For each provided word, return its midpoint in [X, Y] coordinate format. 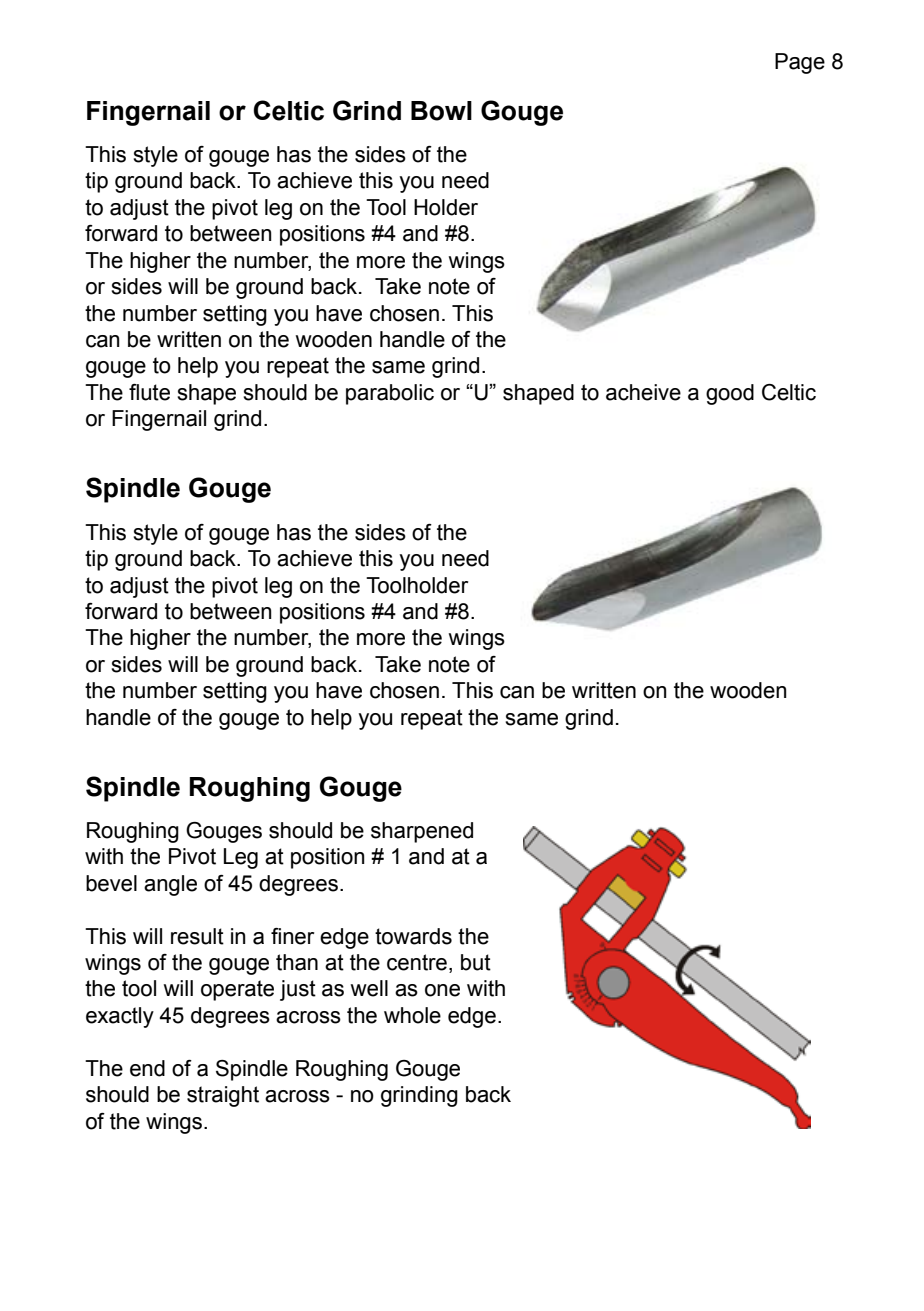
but [476, 962]
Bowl [441, 111]
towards [413, 936]
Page [800, 63]
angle [170, 885]
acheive [643, 392]
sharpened [422, 832]
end [147, 1068]
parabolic [390, 394]
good [730, 394]
